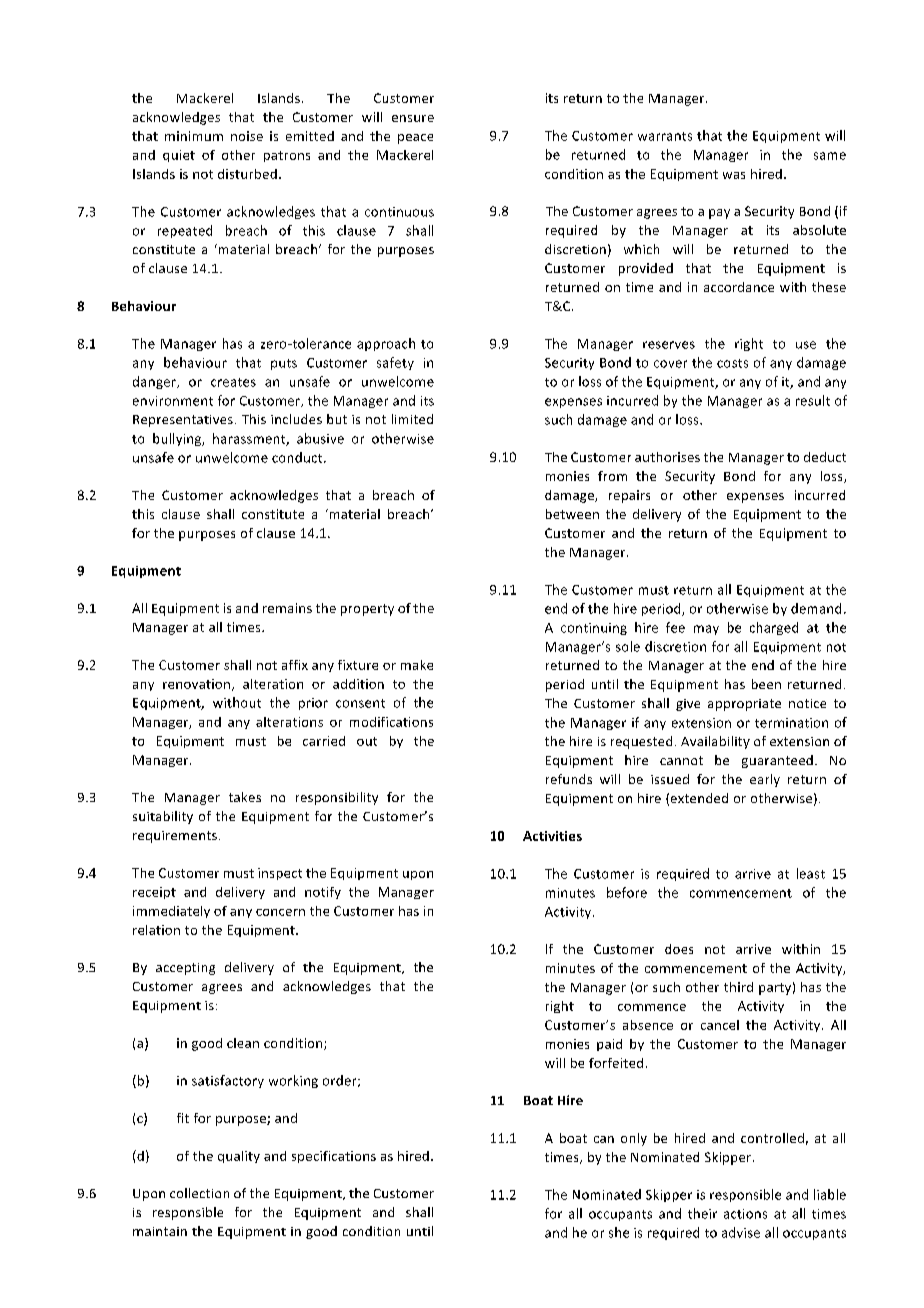 This page has width=924, height=1308. I want to click on collection, so click(199, 1193).
